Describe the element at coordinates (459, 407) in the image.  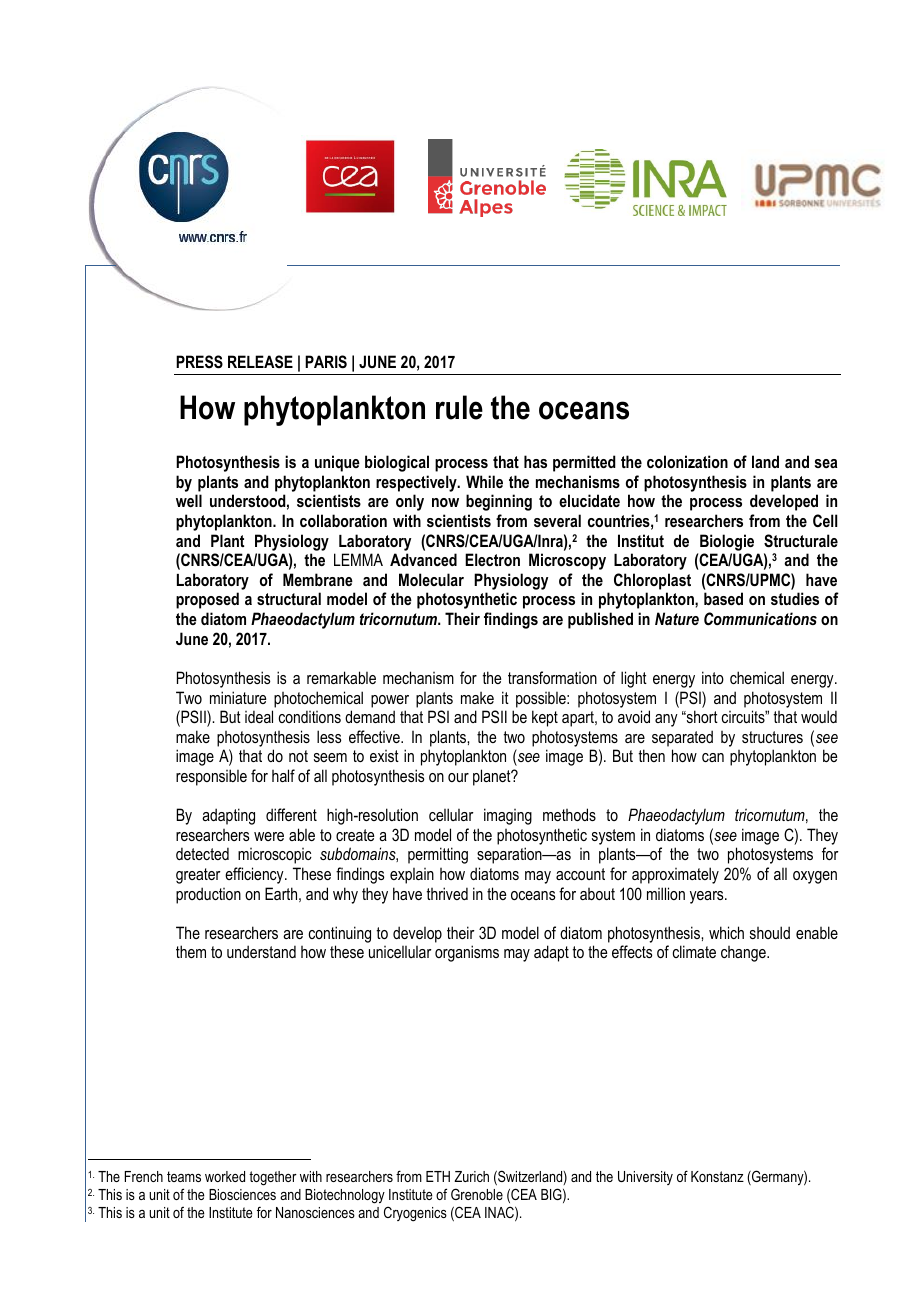
I see `rule` at that location.
